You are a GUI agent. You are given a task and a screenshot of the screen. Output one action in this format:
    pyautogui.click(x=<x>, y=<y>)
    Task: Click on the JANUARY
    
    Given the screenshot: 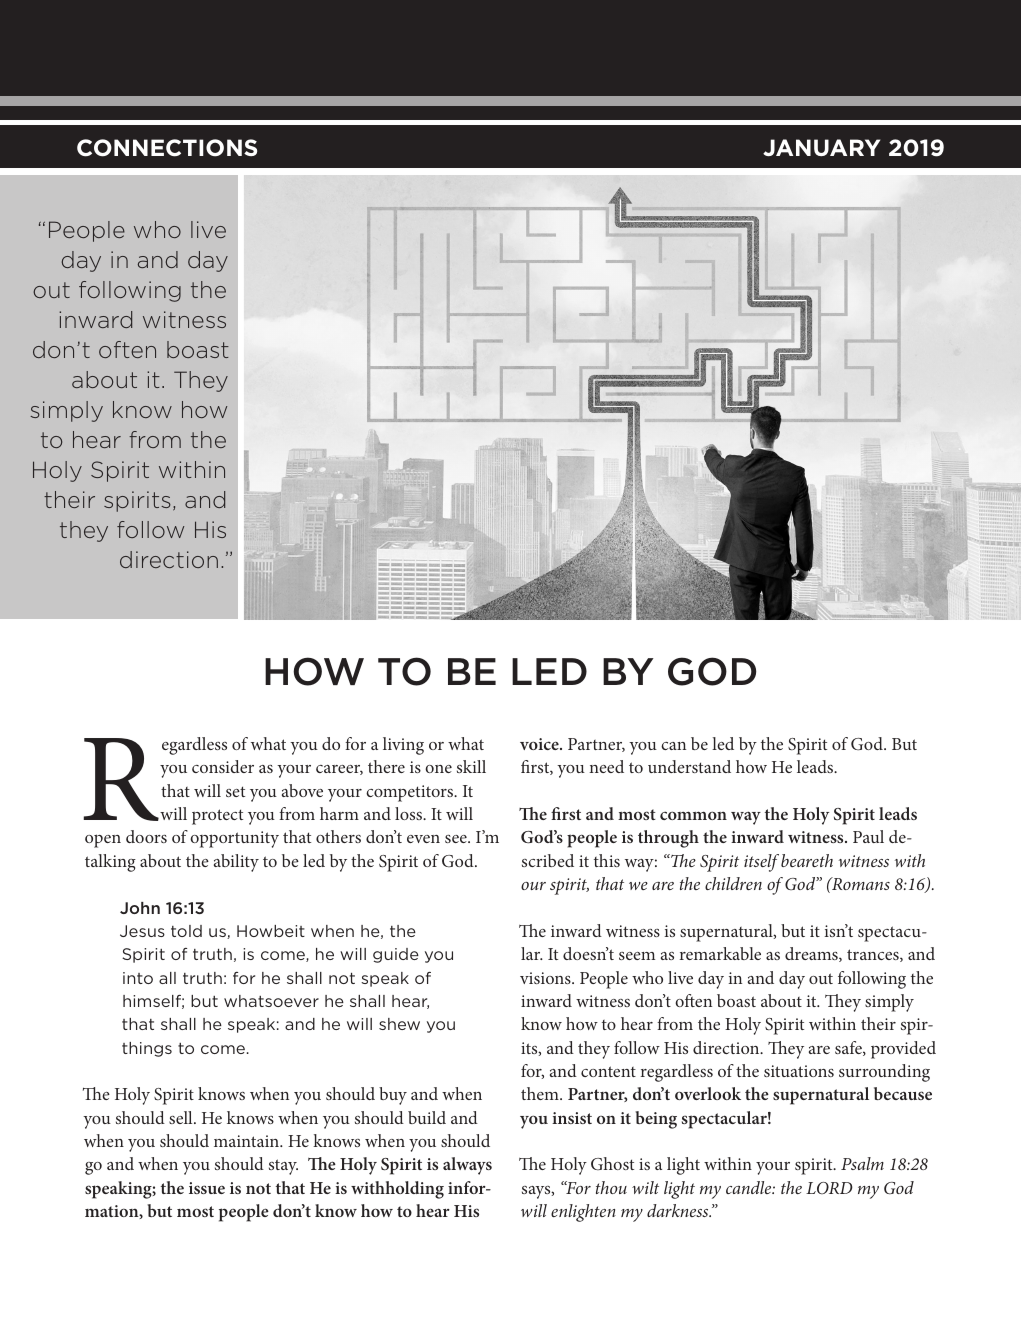 What is the action you would take?
    pyautogui.click(x=821, y=147)
